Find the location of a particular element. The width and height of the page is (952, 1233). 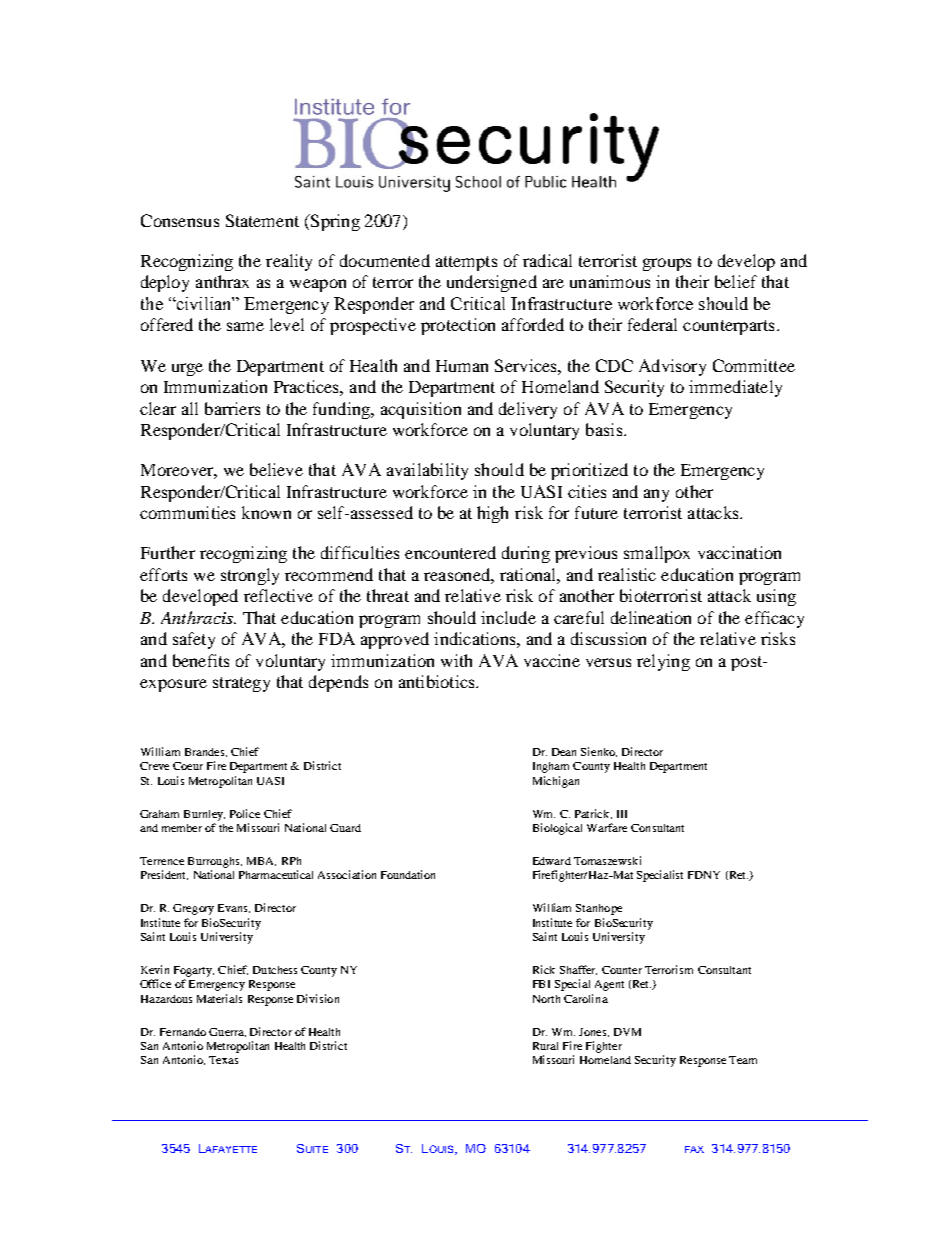

III is located at coordinates (622, 814).
